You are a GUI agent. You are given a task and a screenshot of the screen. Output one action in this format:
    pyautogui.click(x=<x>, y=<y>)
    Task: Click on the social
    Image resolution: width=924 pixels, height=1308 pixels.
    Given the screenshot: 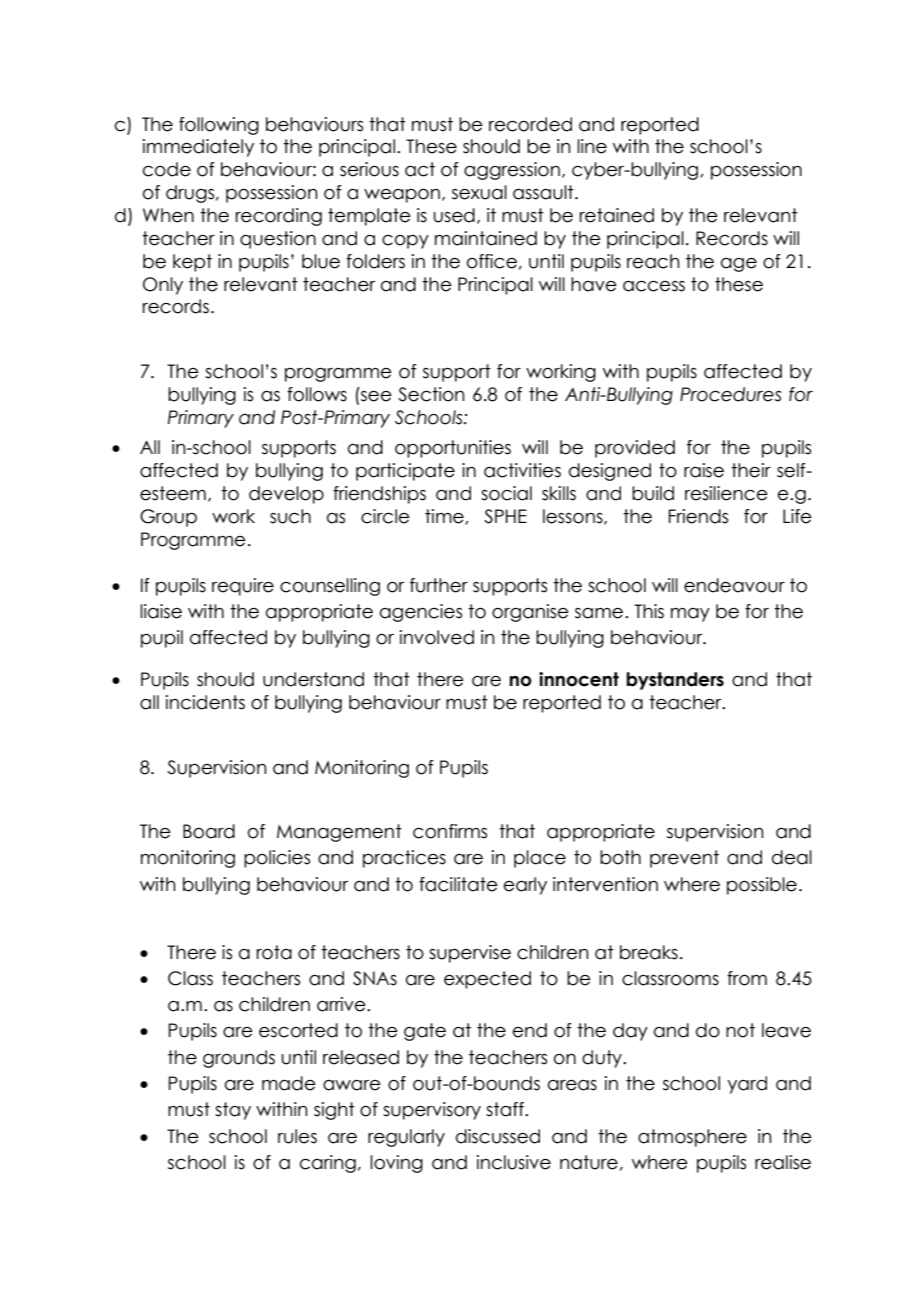 What is the action you would take?
    pyautogui.click(x=506, y=493)
